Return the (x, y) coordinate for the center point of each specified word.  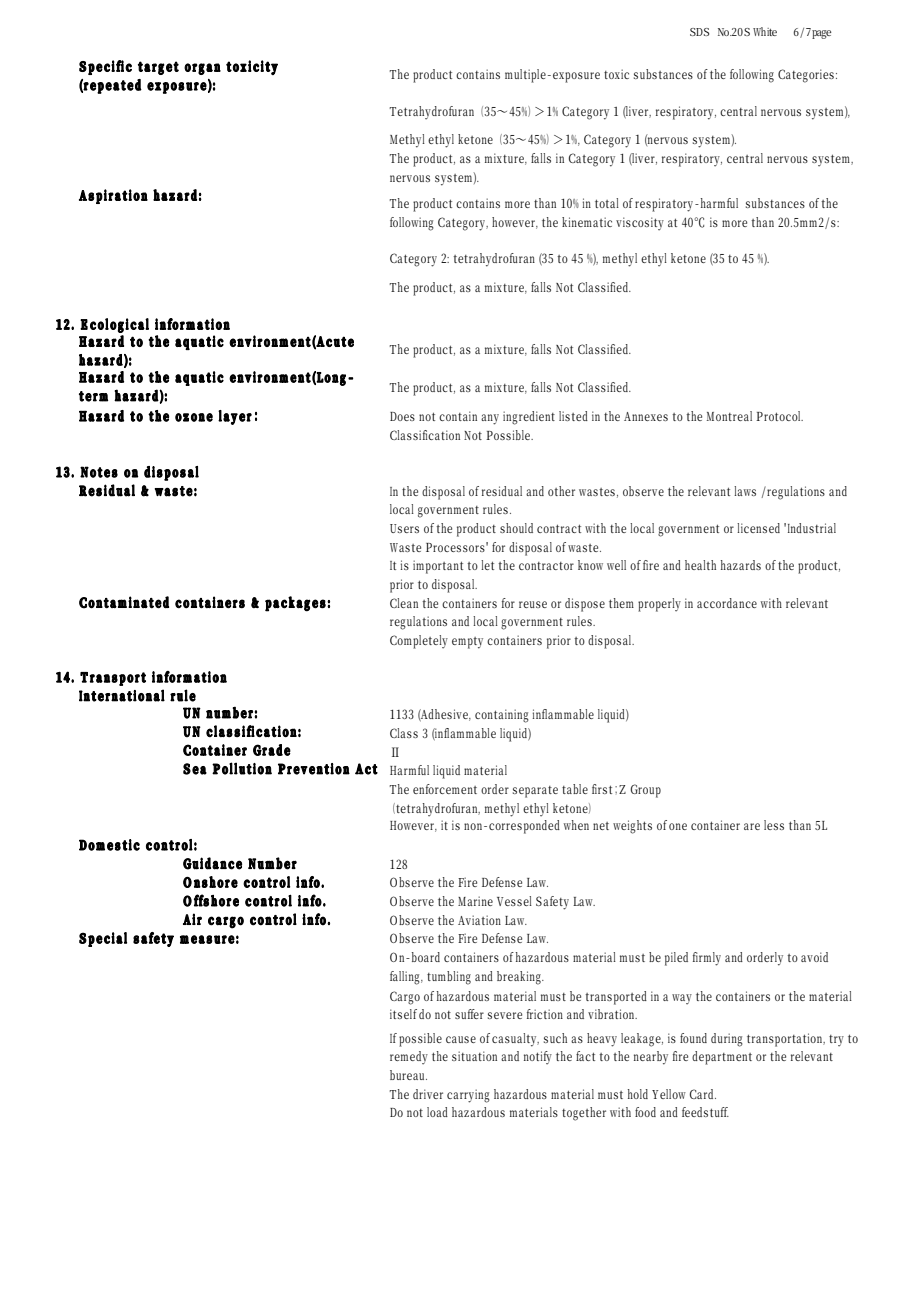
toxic (616, 74)
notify (538, 1058)
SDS (699, 32)
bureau (408, 1075)
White (765, 31)
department (722, 1058)
